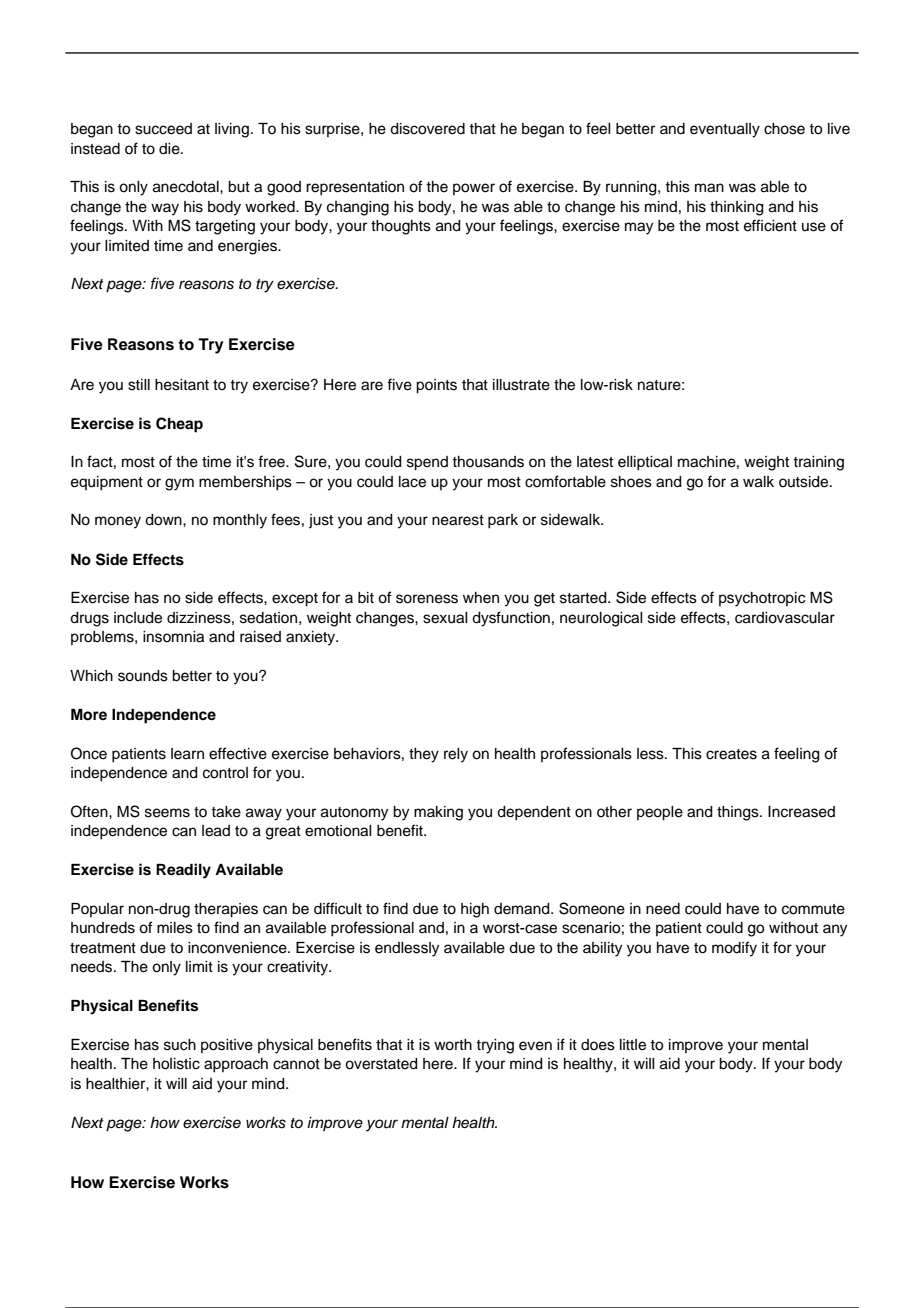  I want to click on chose, so click(784, 129).
